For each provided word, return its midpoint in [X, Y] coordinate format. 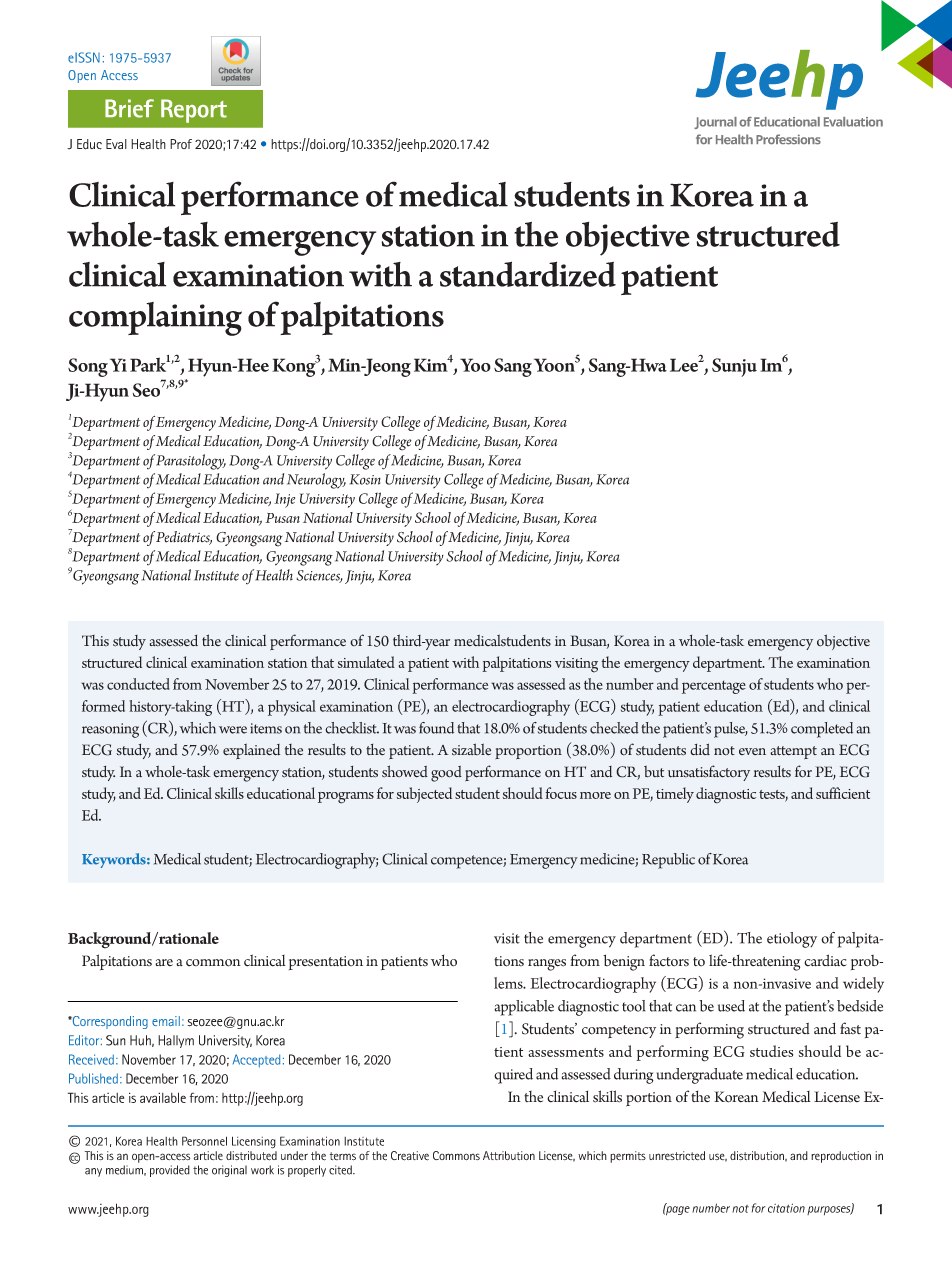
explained [251, 751]
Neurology [316, 481]
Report [194, 111]
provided [170, 1171]
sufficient [843, 793]
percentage [714, 687]
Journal [715, 123]
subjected [424, 795]
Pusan [282, 518]
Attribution [509, 1155]
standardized [528, 274]
